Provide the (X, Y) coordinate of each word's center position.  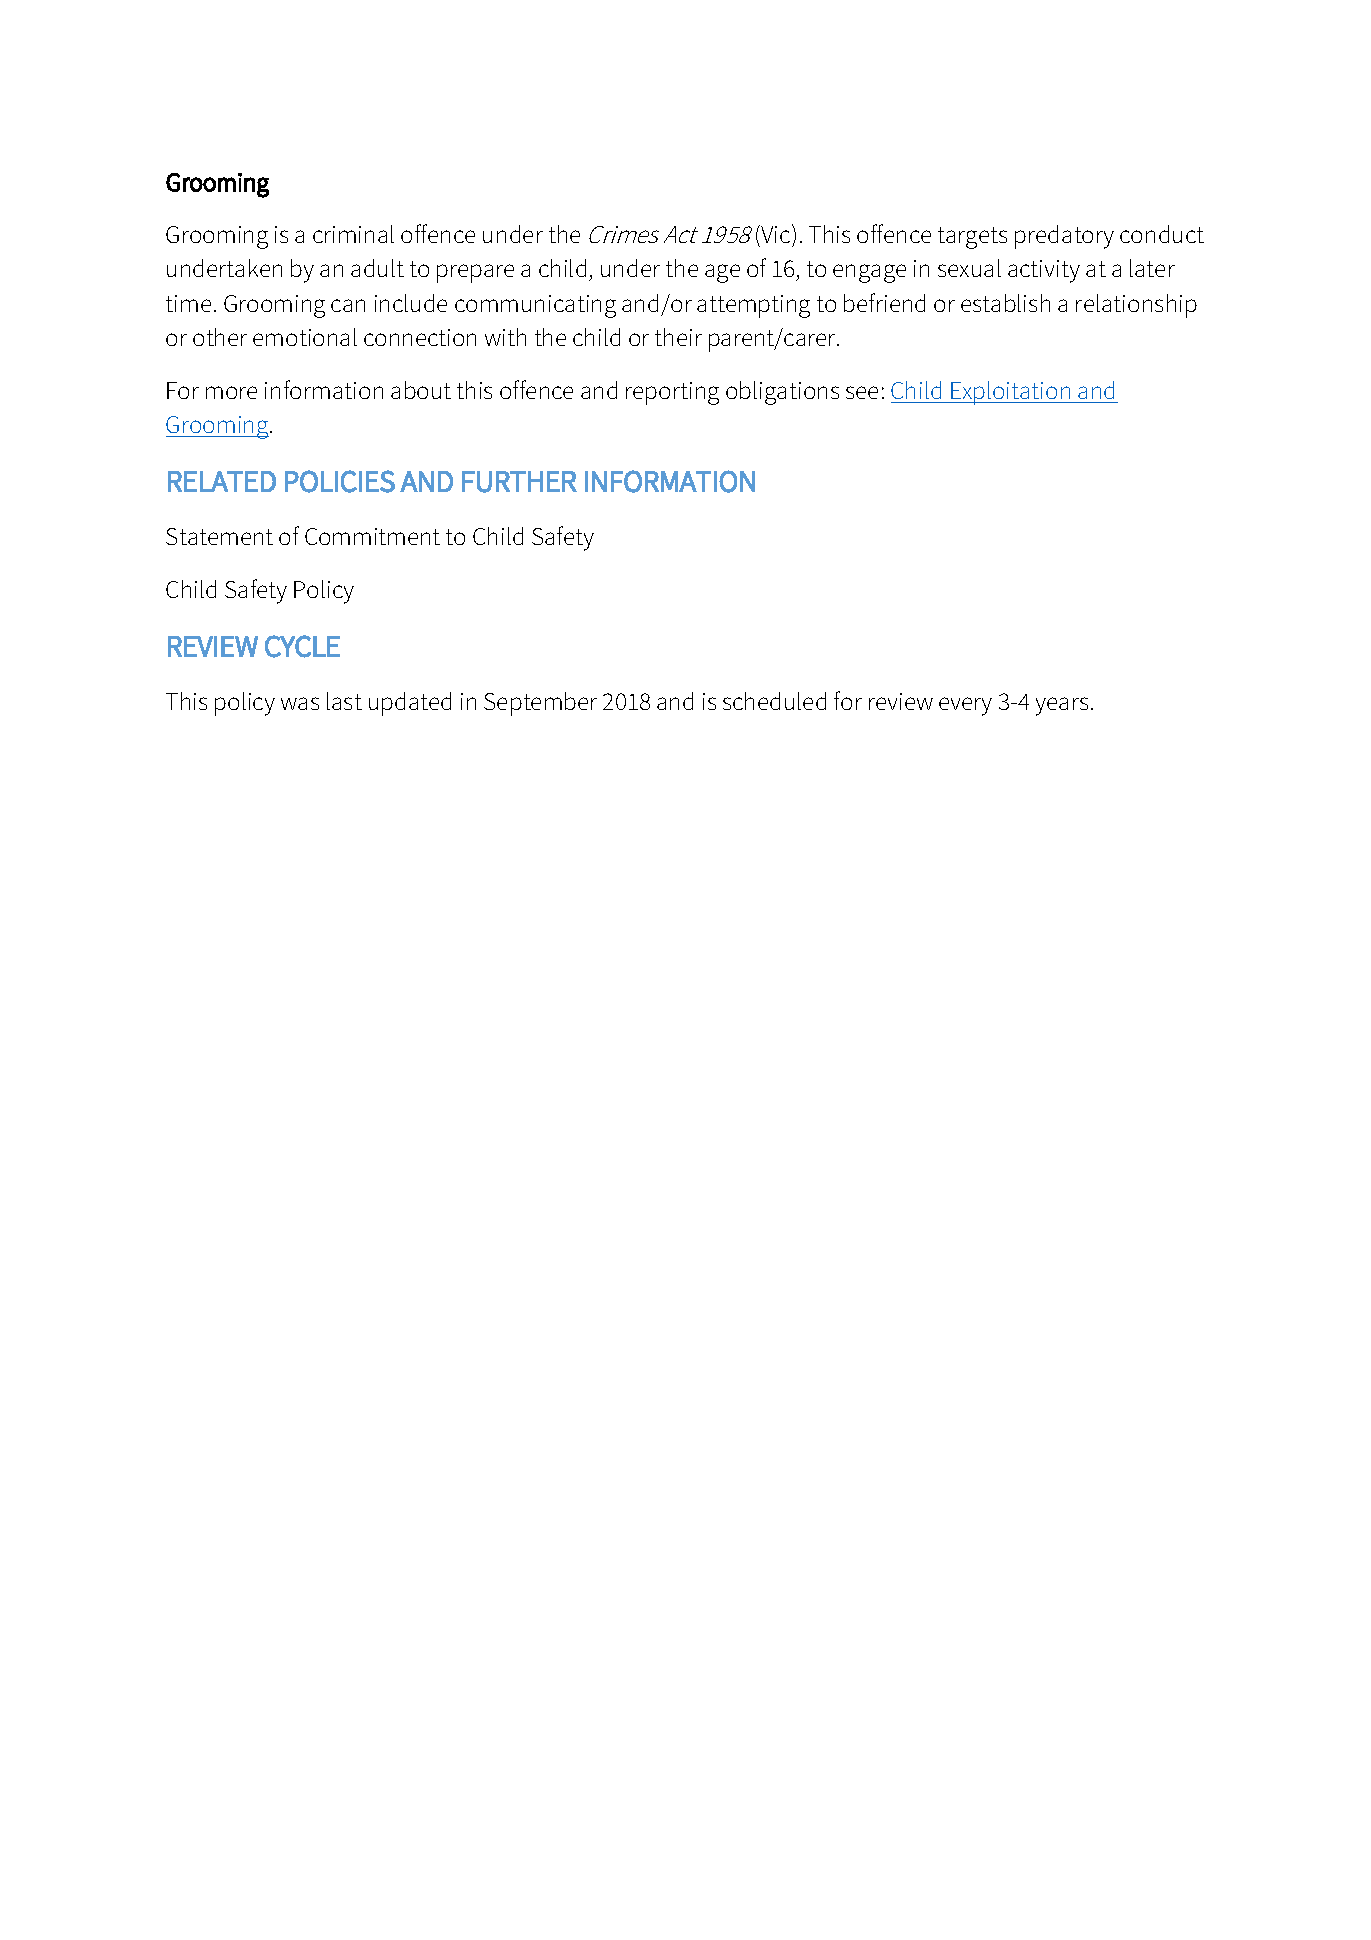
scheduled (774, 701)
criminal (353, 234)
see (862, 392)
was (300, 703)
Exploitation (1011, 393)
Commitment (372, 536)
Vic (776, 233)
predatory (1064, 237)
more (231, 392)
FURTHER (519, 482)
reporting (672, 393)
